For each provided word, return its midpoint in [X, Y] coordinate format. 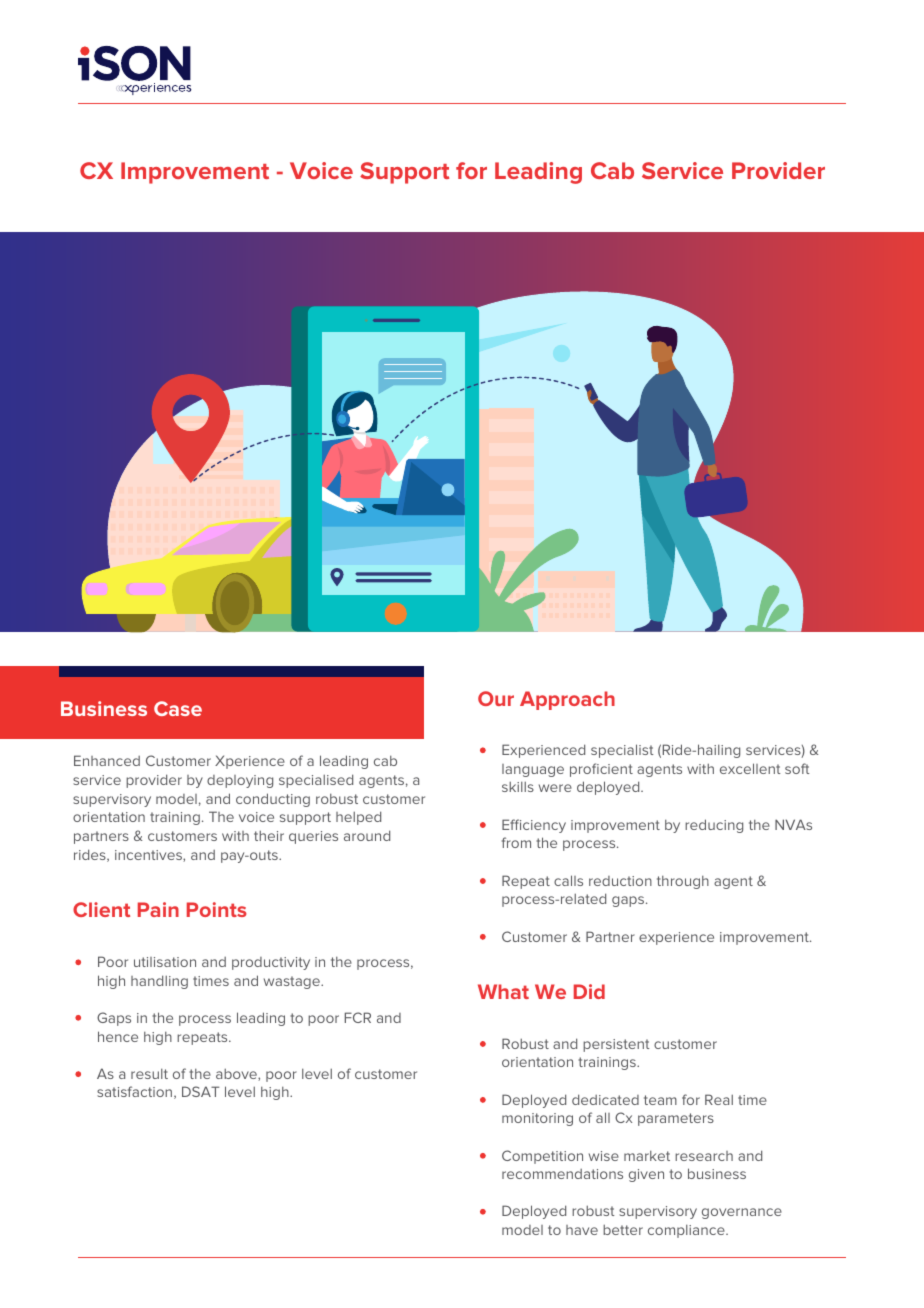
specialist [622, 751]
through [683, 882]
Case [178, 708]
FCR [358, 1017]
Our [496, 698]
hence [118, 1036]
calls [568, 880]
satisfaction [136, 1092]
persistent [616, 1045]
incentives [149, 856]
